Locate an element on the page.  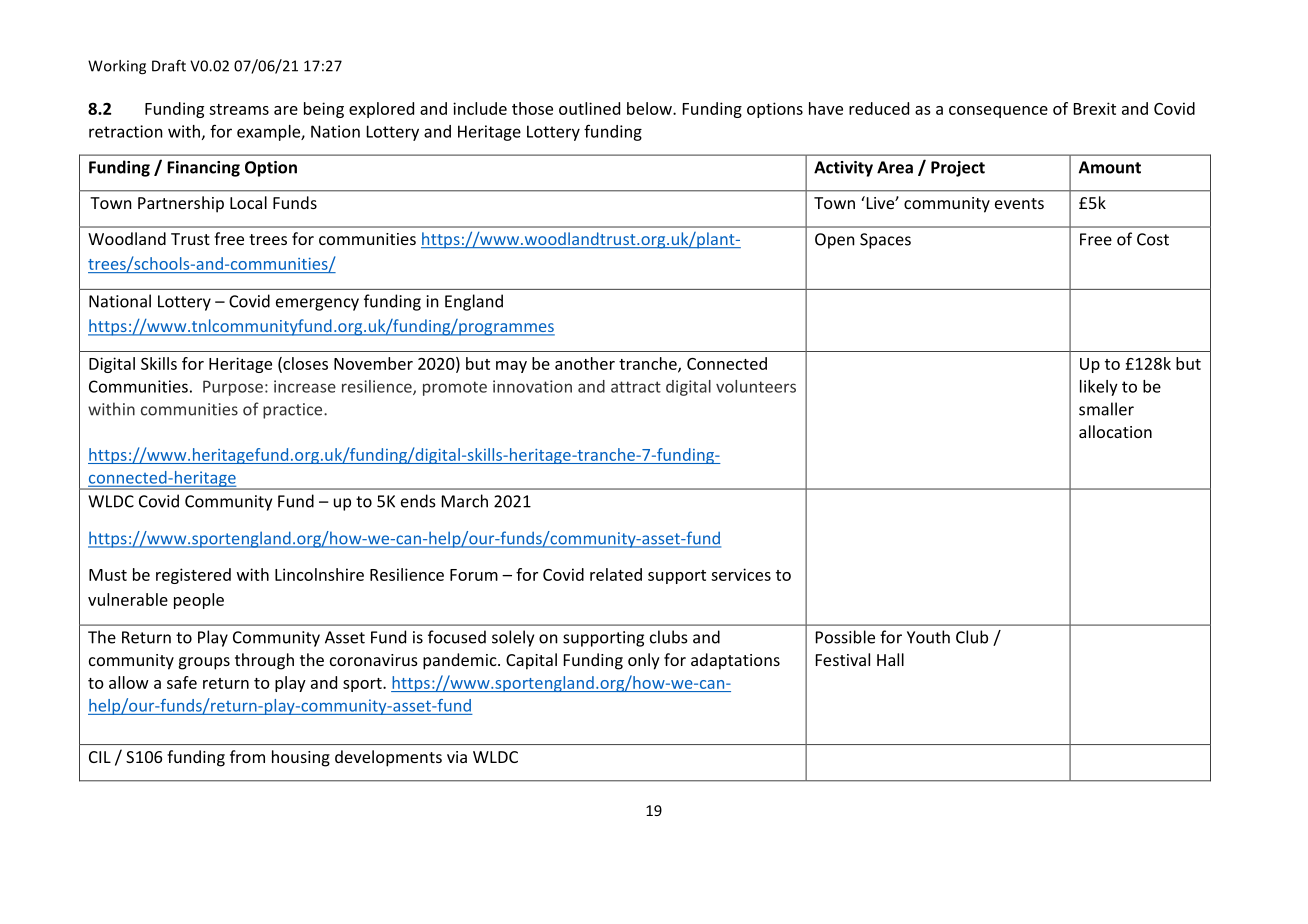
consequence is located at coordinates (998, 112).
